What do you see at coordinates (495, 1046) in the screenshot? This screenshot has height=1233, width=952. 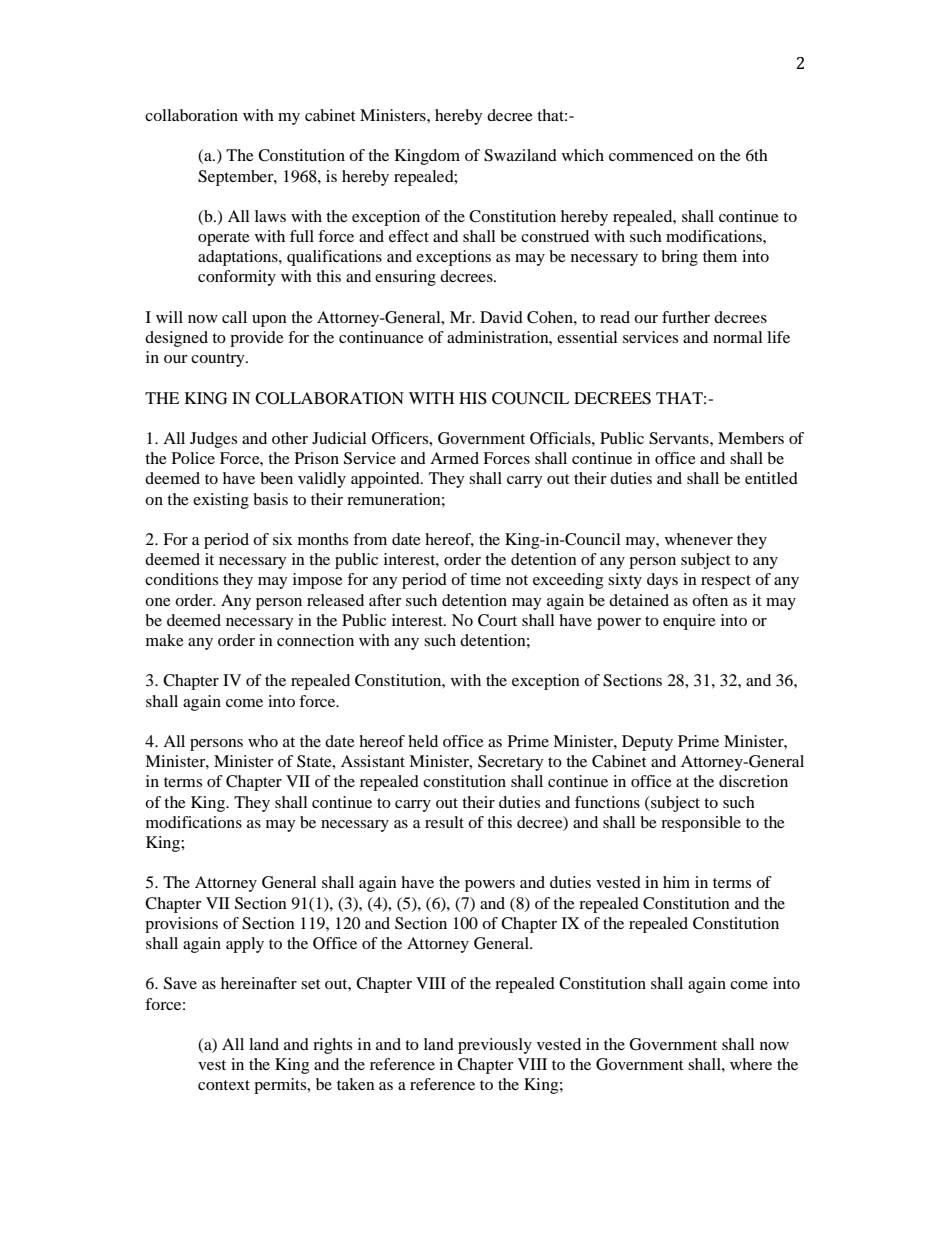 I see `previously` at bounding box center [495, 1046].
